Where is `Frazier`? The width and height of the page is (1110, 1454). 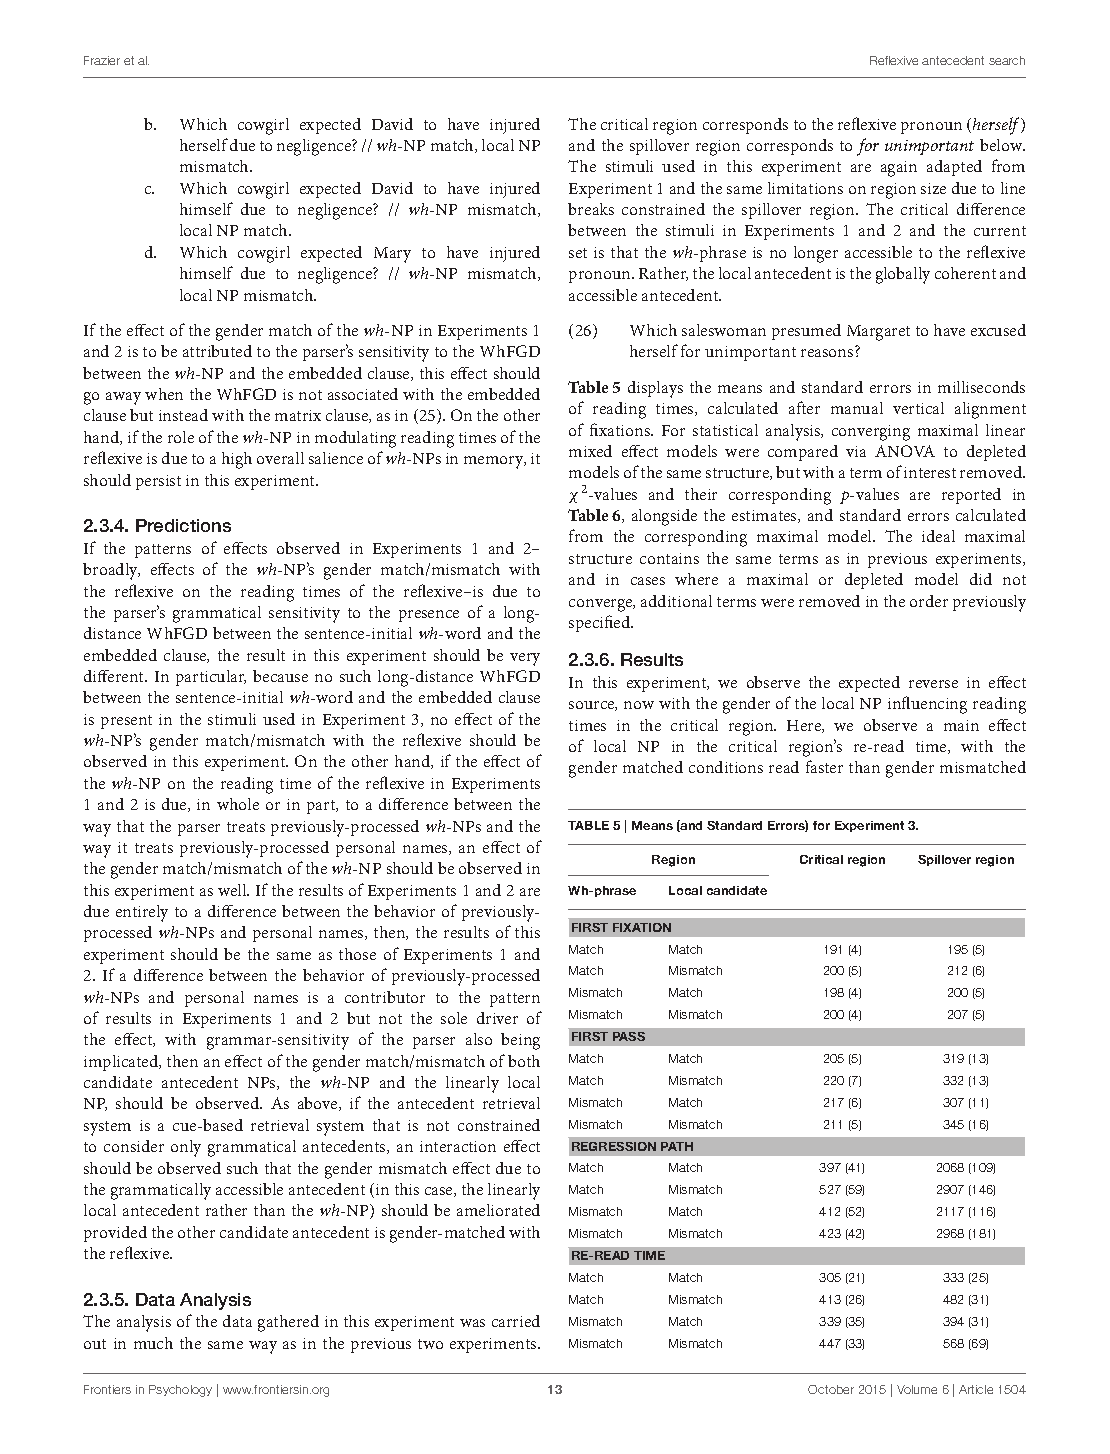
Frazier is located at coordinates (102, 60).
